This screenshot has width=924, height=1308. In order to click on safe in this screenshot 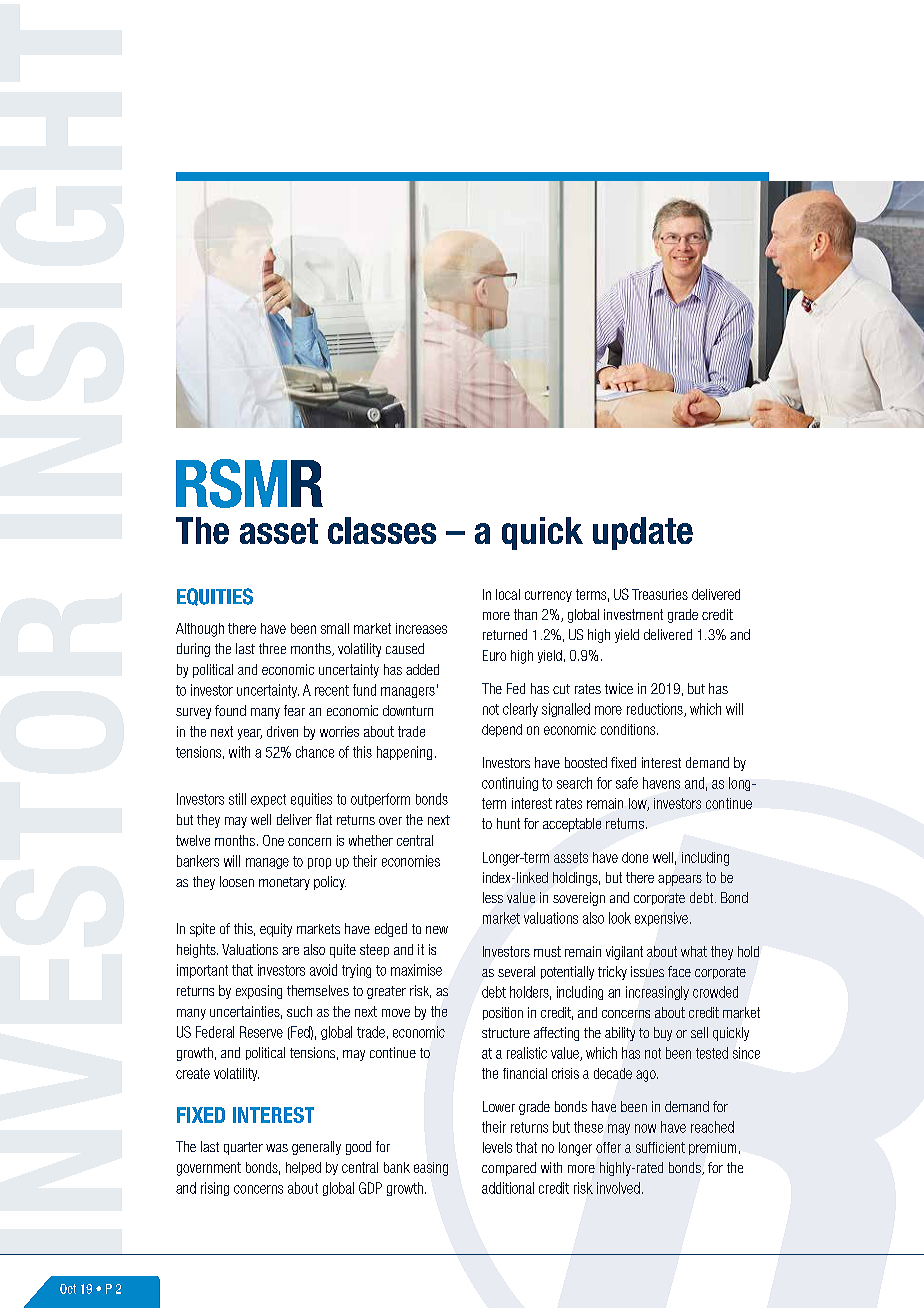, I will do `click(627, 783)`.
